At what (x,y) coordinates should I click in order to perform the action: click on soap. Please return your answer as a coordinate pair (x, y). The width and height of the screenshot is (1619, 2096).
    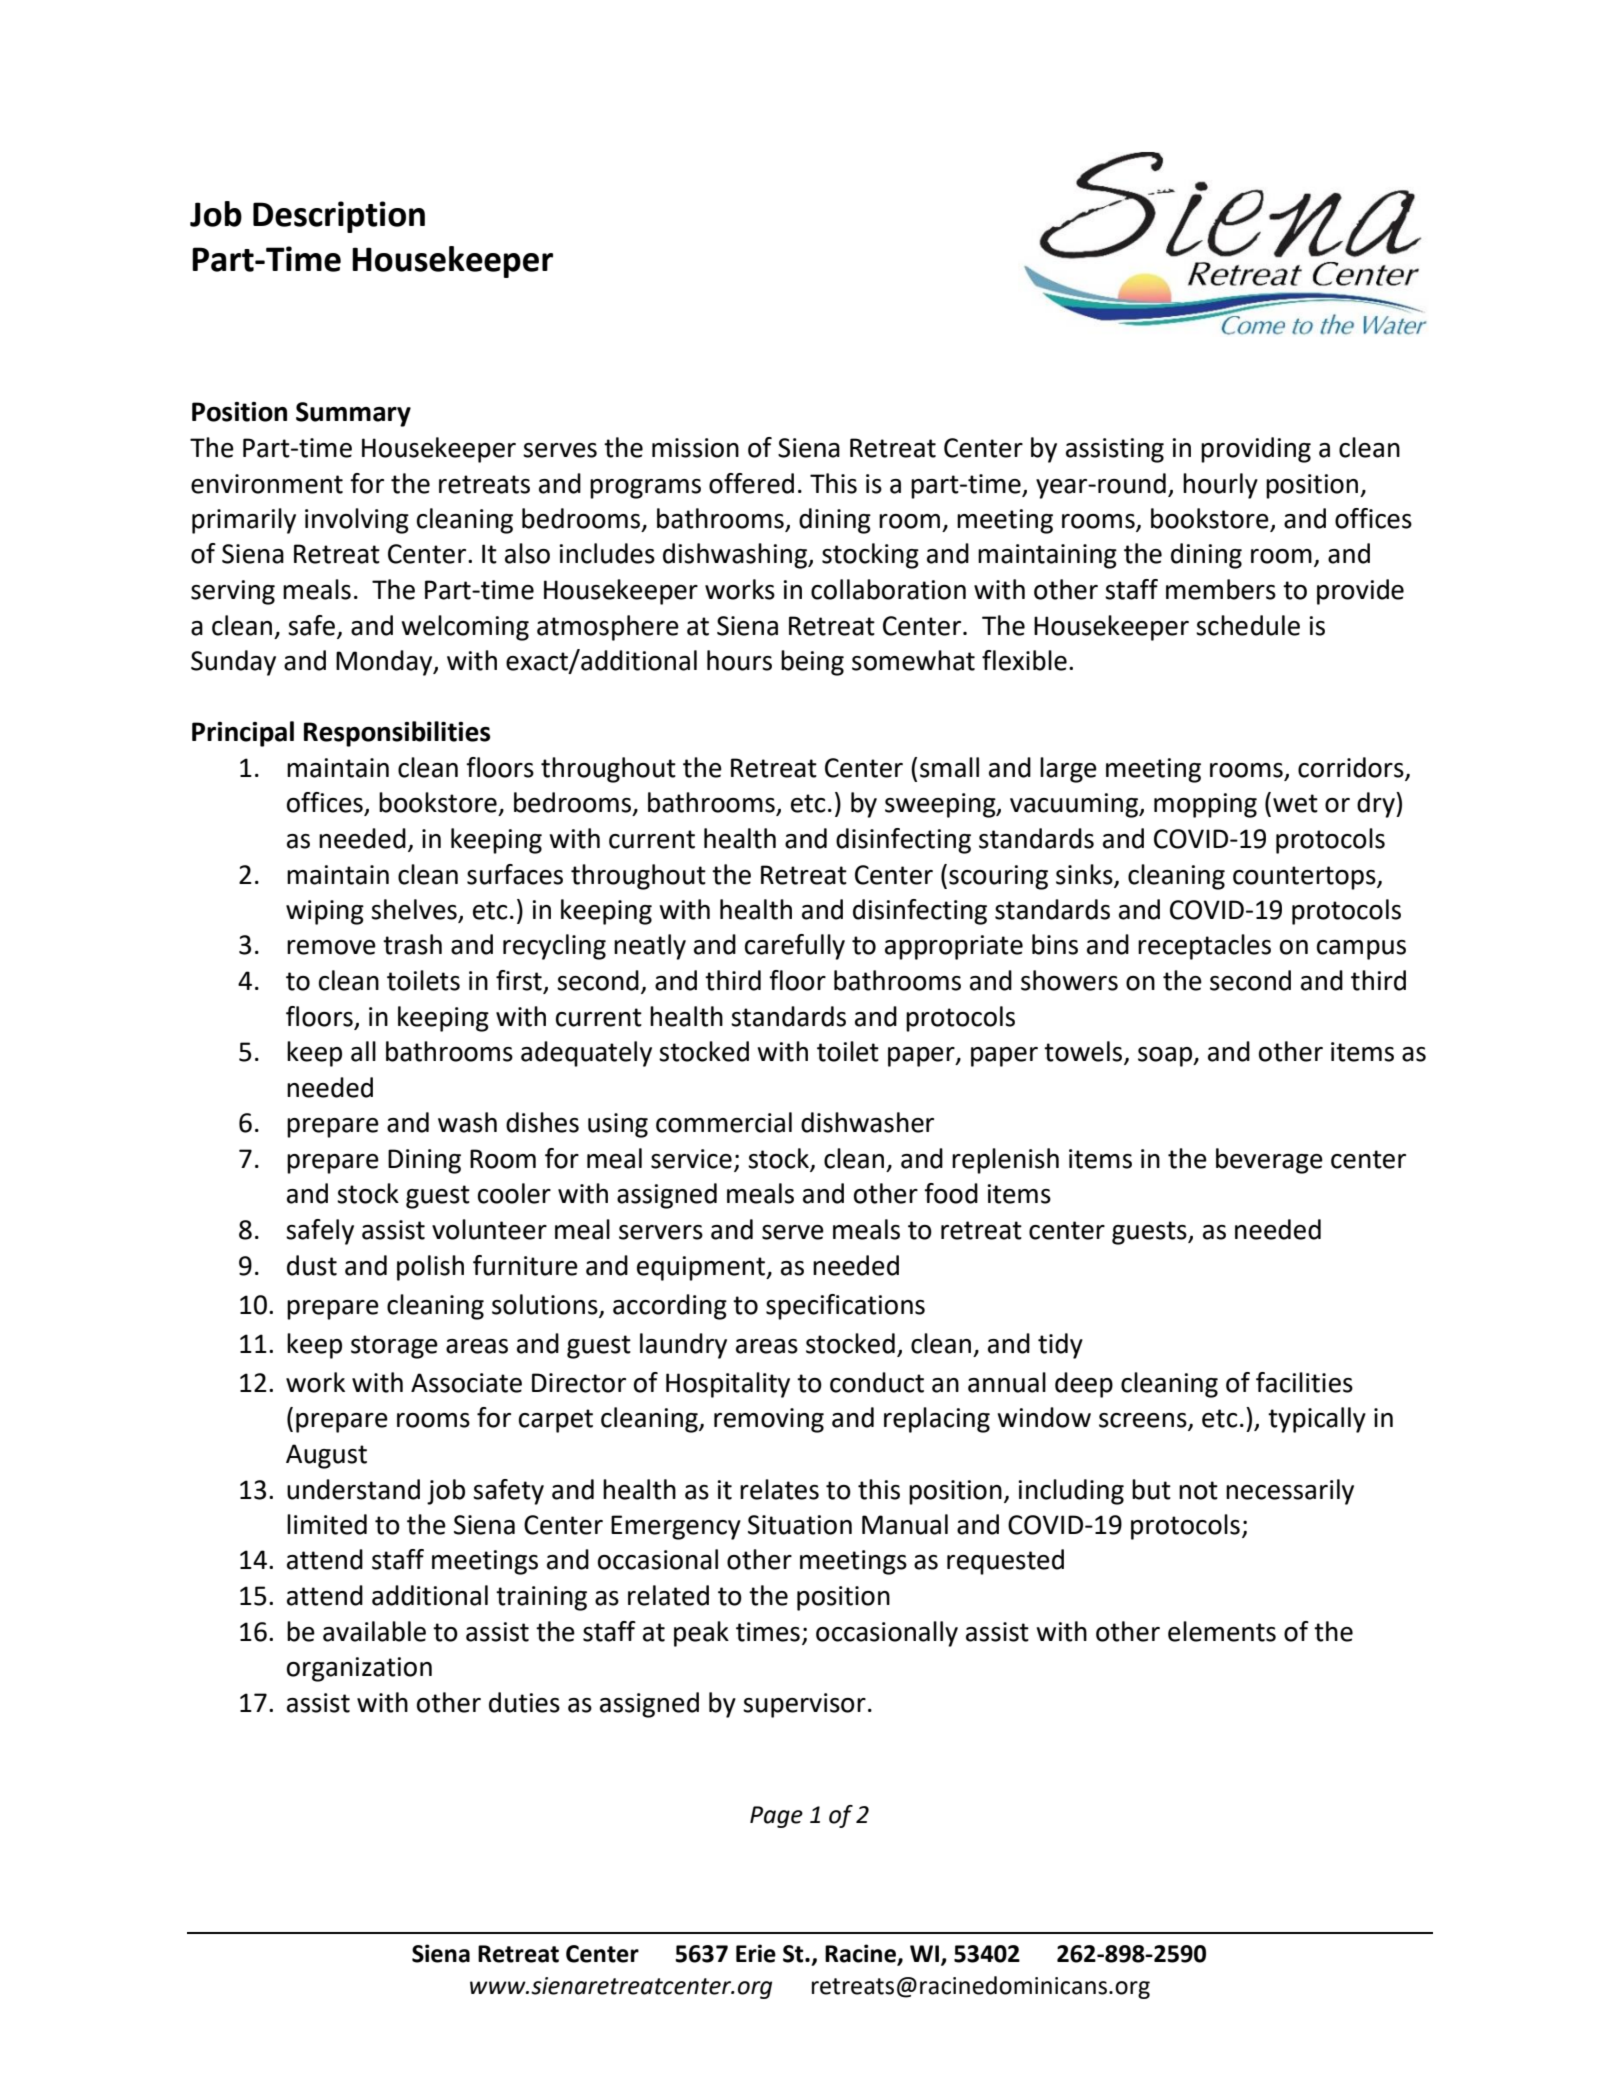
    Looking at the image, I should click on (1166, 1057).
